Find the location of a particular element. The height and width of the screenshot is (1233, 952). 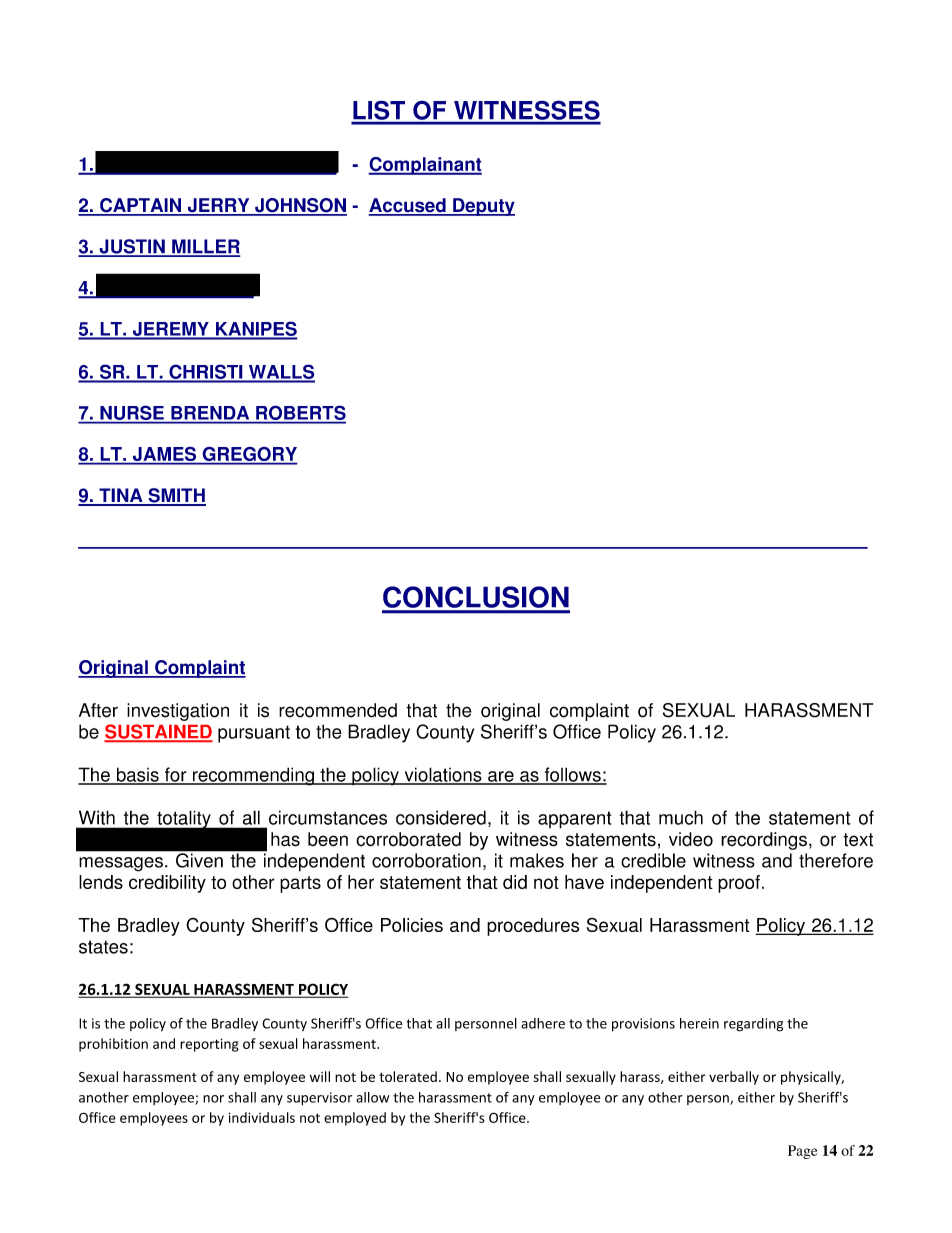

JERRY is located at coordinates (218, 206).
